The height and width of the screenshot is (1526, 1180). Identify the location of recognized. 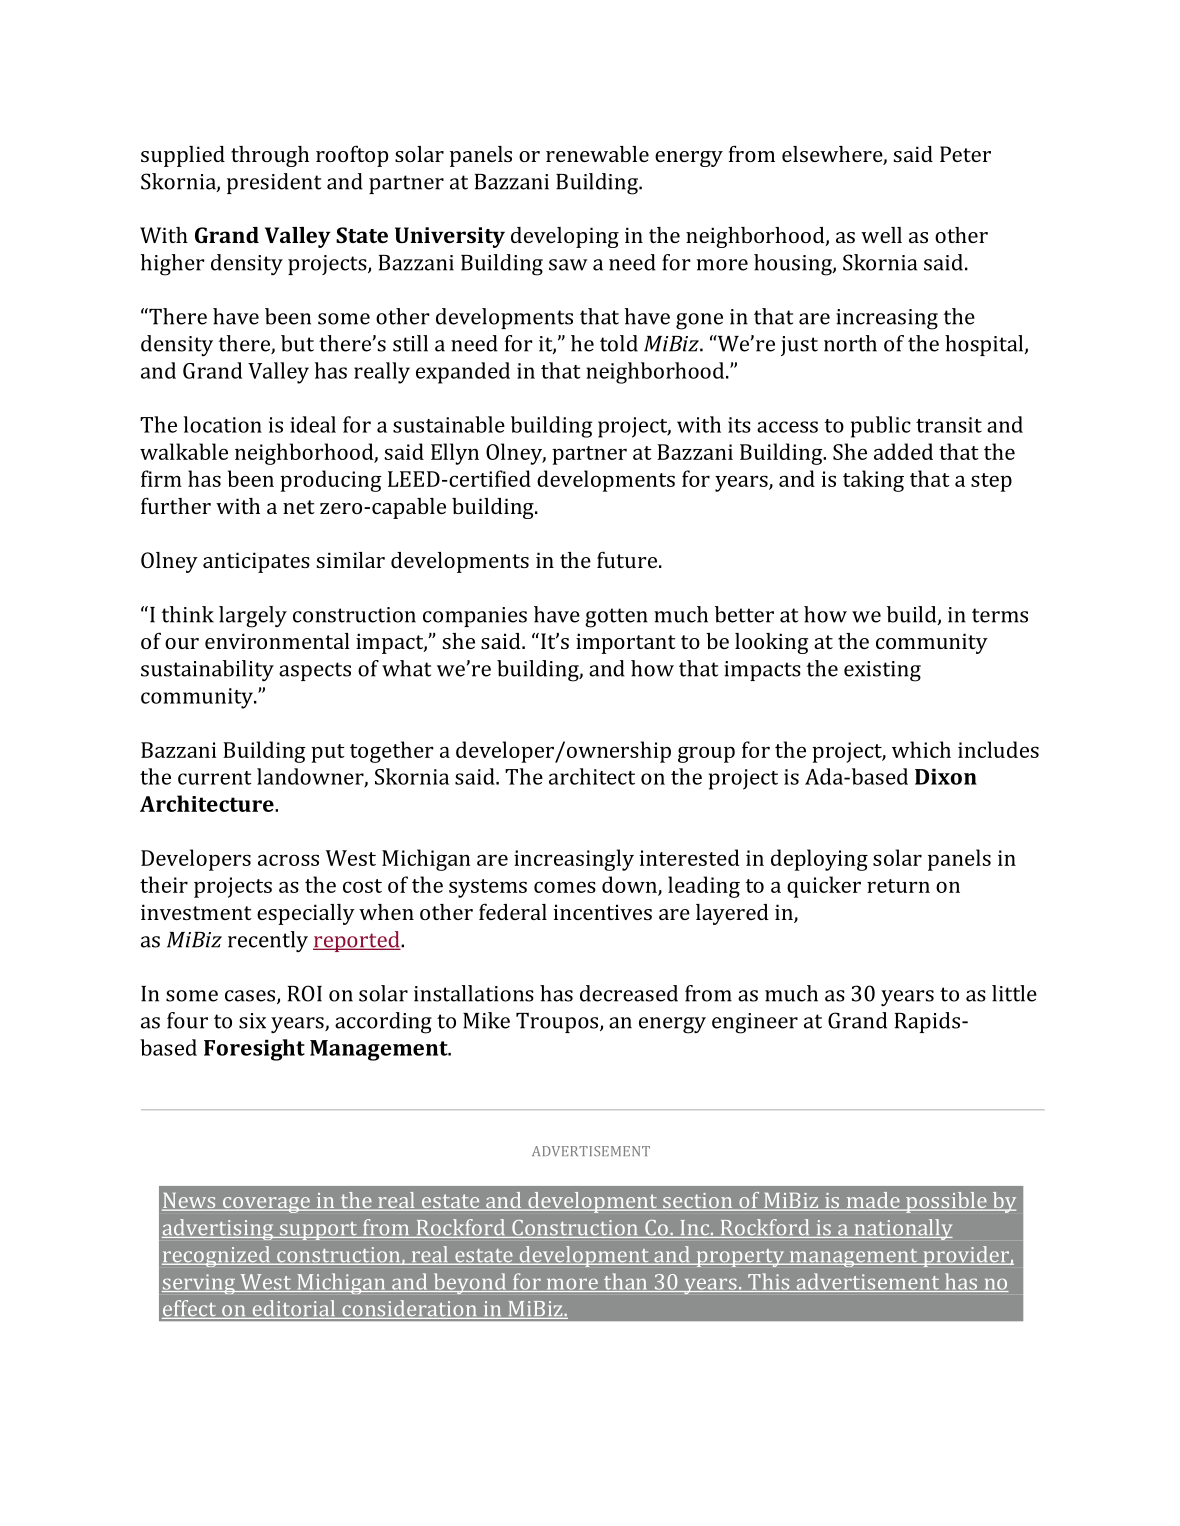
(217, 1256).
